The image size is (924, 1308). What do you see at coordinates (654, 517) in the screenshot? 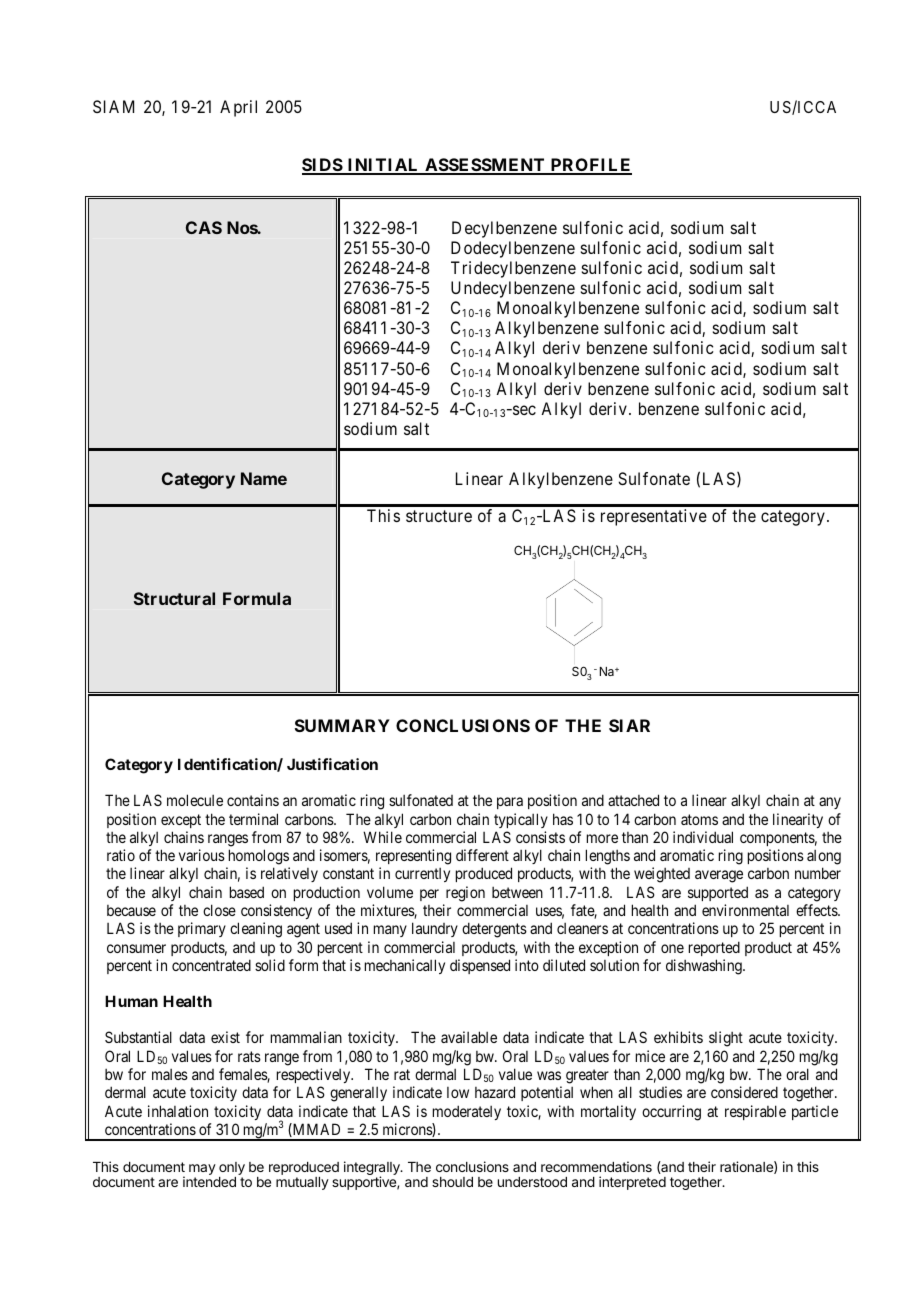
I see `representative` at bounding box center [654, 517].
